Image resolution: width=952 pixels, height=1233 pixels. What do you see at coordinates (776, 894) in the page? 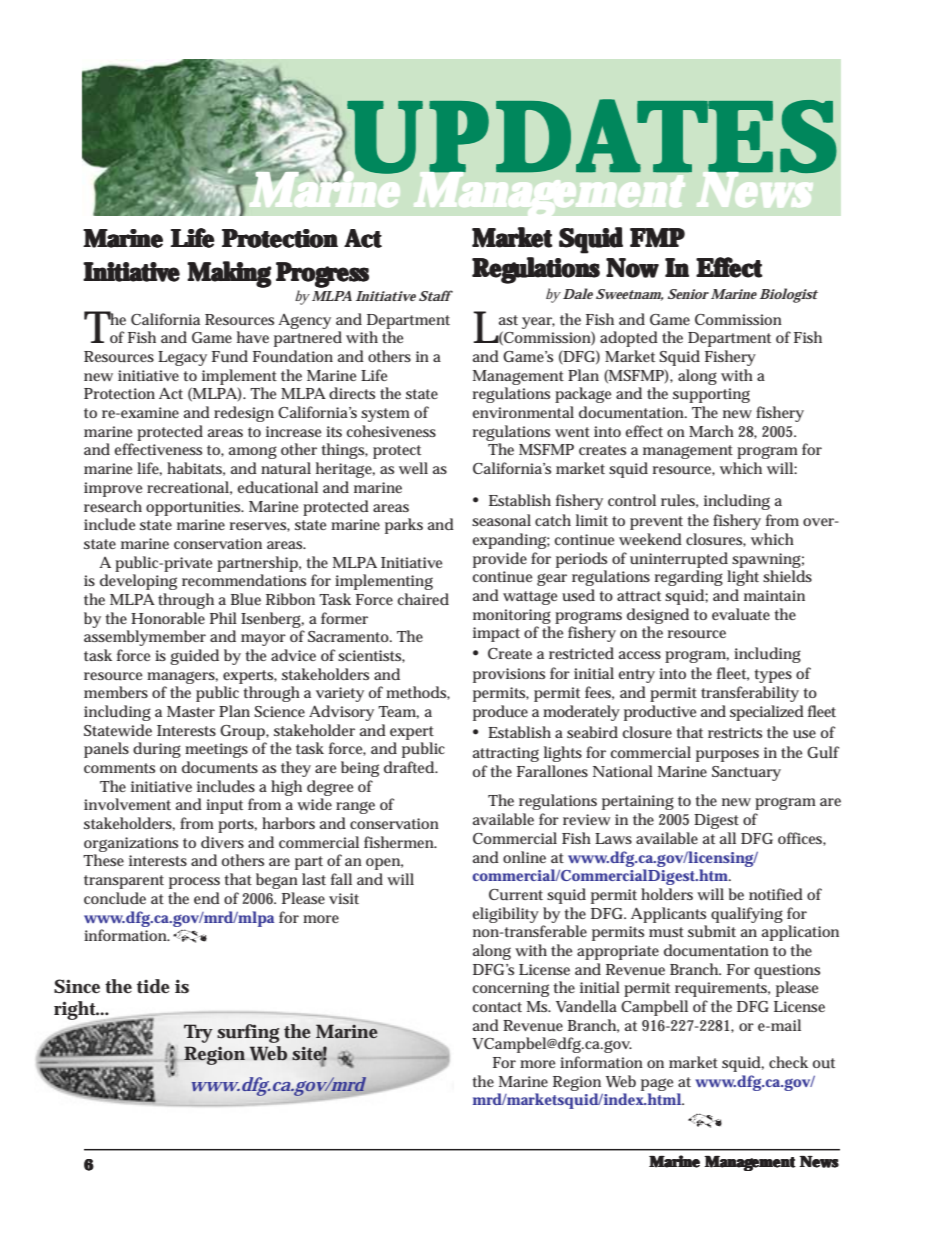
I see `notified` at bounding box center [776, 894].
